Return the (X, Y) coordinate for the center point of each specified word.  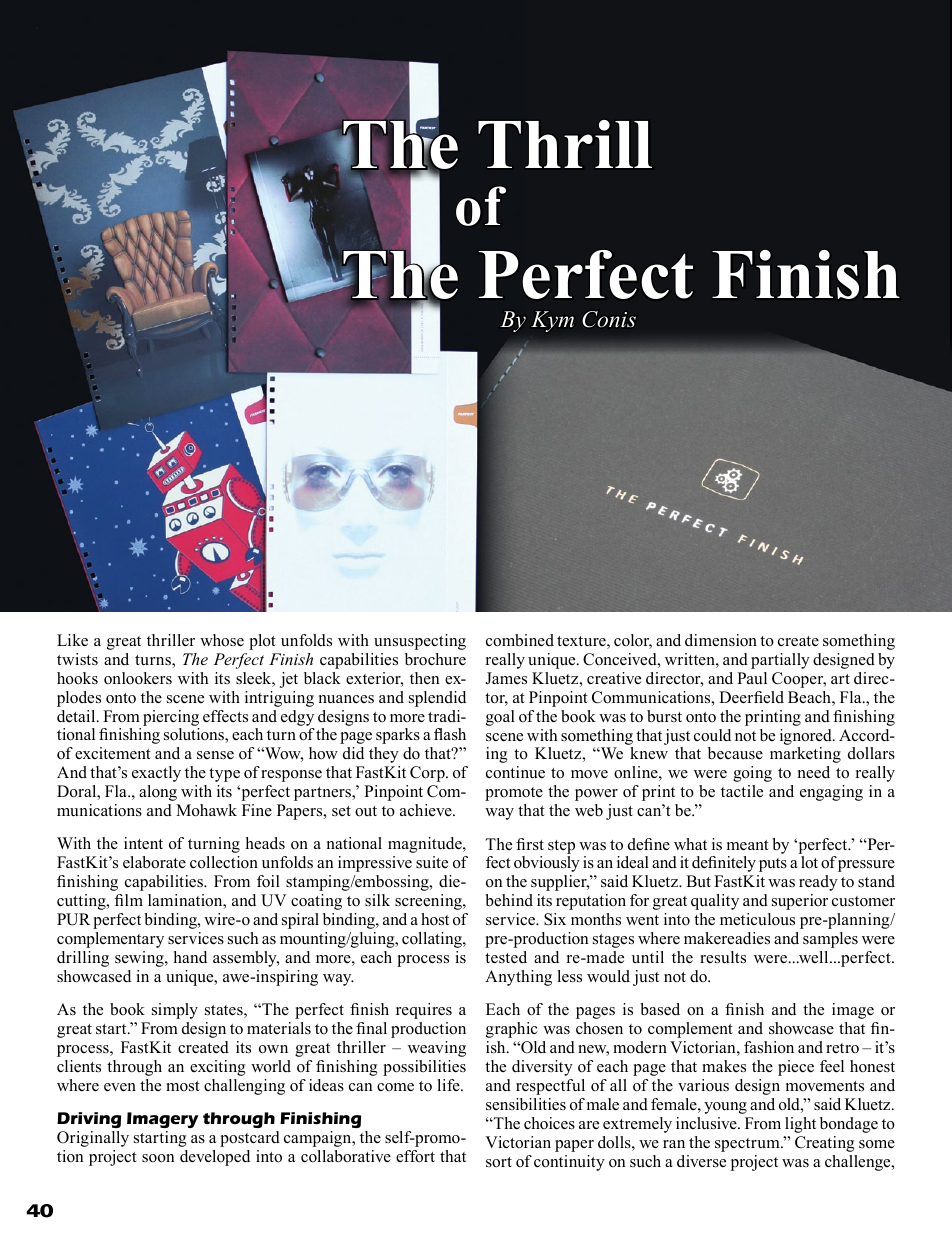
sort (499, 1162)
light (800, 1125)
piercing (171, 718)
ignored (807, 737)
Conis (609, 319)
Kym (552, 321)
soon (158, 1158)
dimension (721, 640)
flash (450, 734)
